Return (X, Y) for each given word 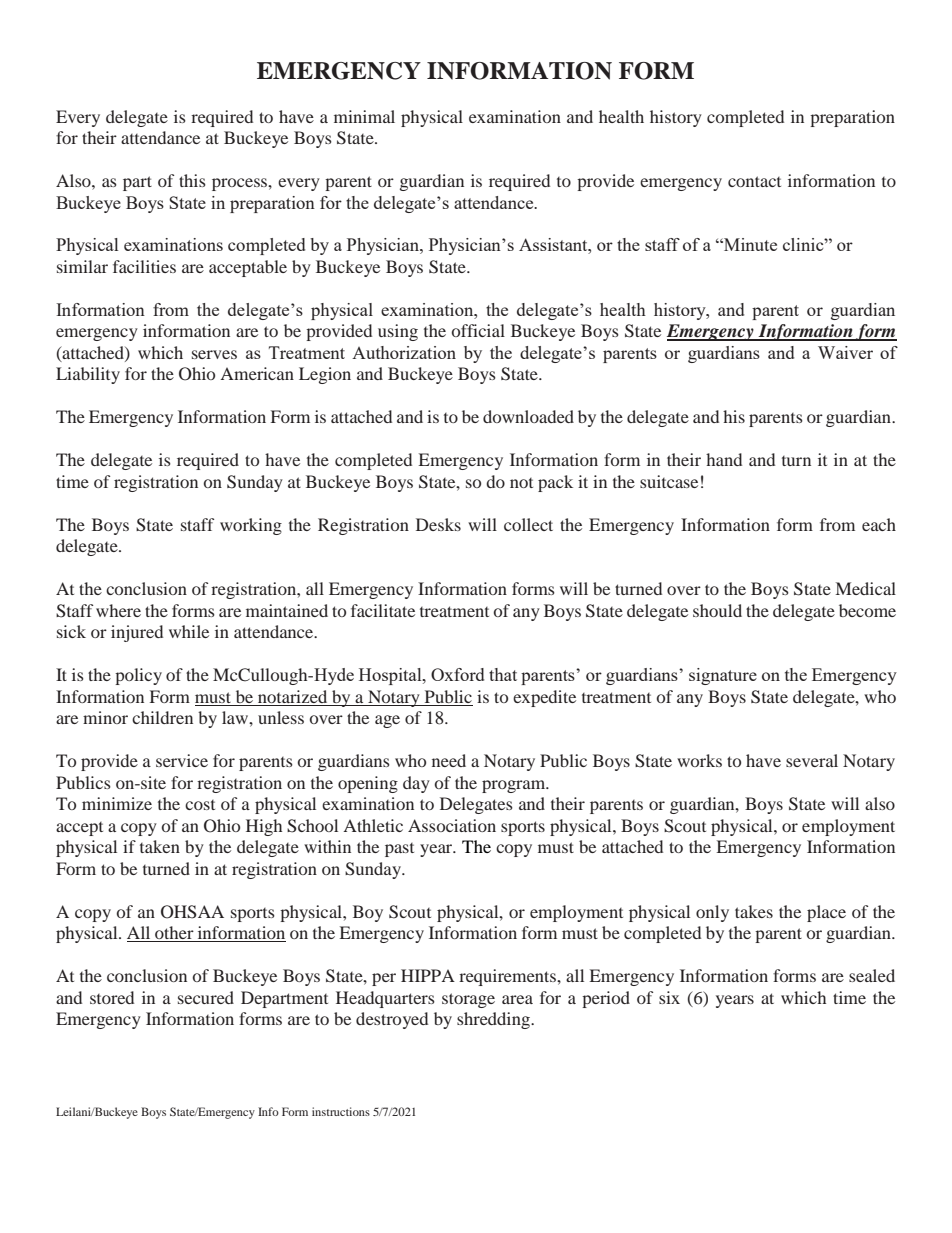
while (189, 631)
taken (160, 846)
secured (206, 997)
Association (452, 825)
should (717, 610)
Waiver (845, 352)
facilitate (383, 610)
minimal (364, 116)
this (192, 180)
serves (214, 354)
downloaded (528, 416)
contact (754, 181)
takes (754, 911)
